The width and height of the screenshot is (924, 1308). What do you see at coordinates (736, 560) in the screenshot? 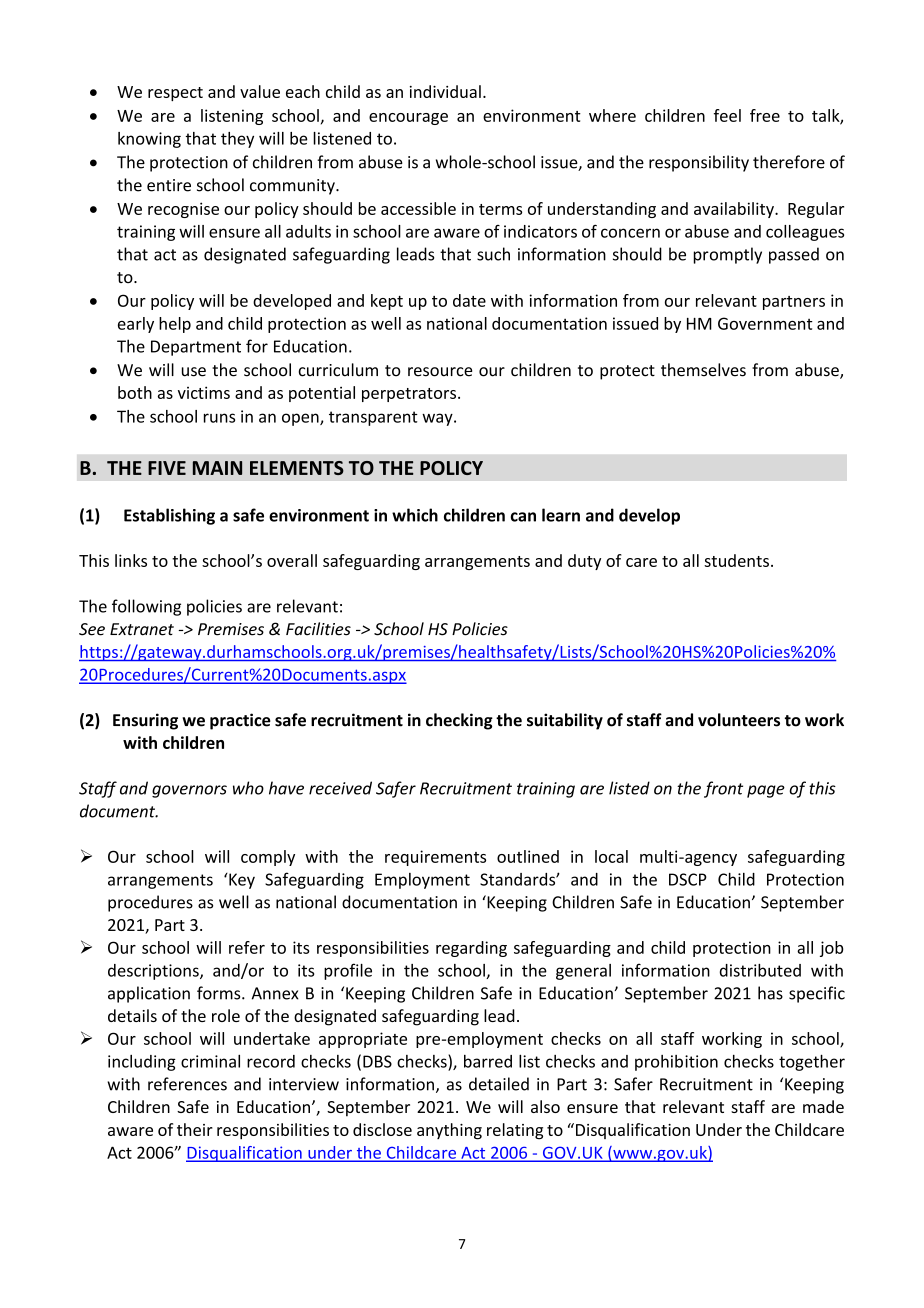
I see `students` at bounding box center [736, 560].
